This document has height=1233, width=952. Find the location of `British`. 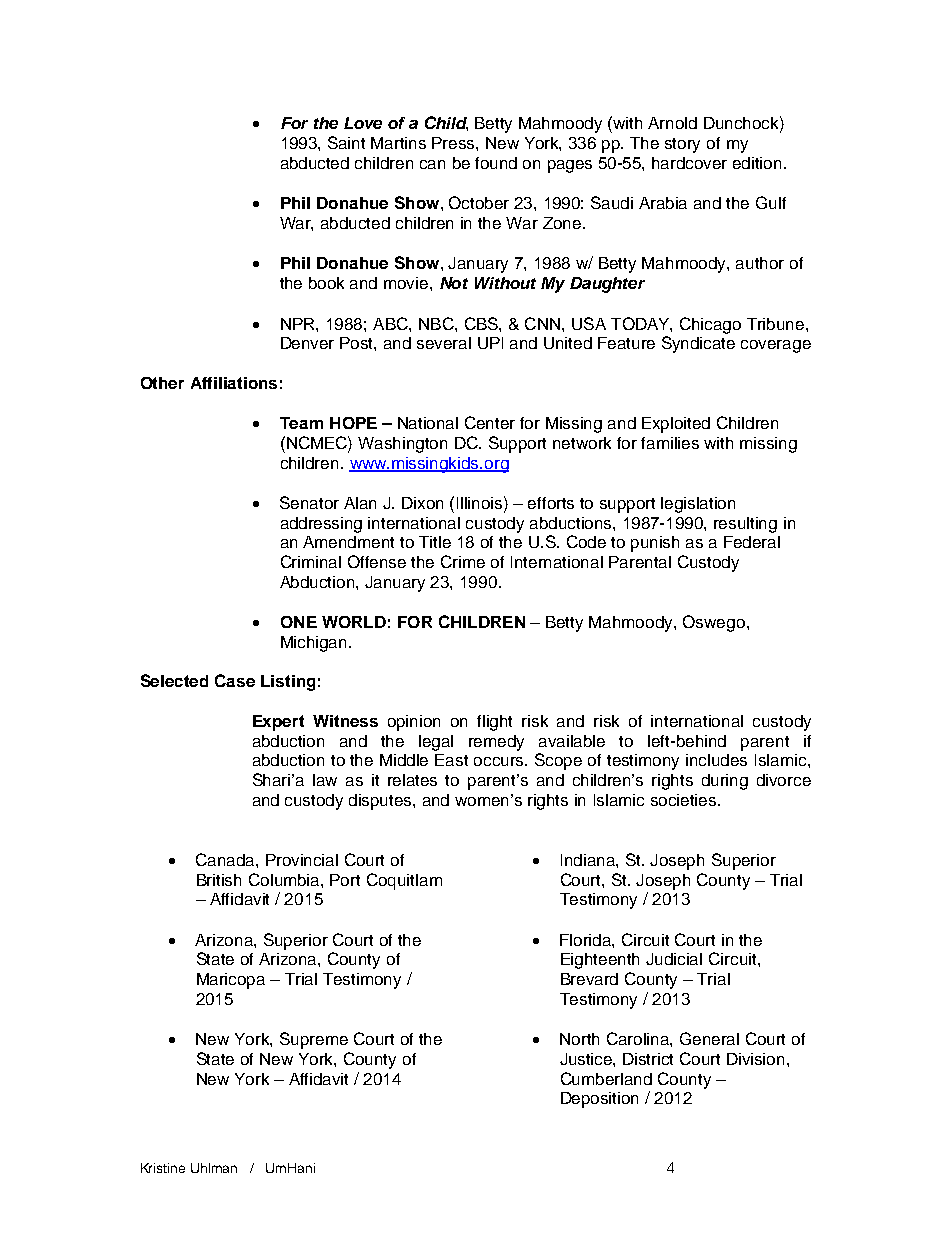

British is located at coordinates (219, 880).
